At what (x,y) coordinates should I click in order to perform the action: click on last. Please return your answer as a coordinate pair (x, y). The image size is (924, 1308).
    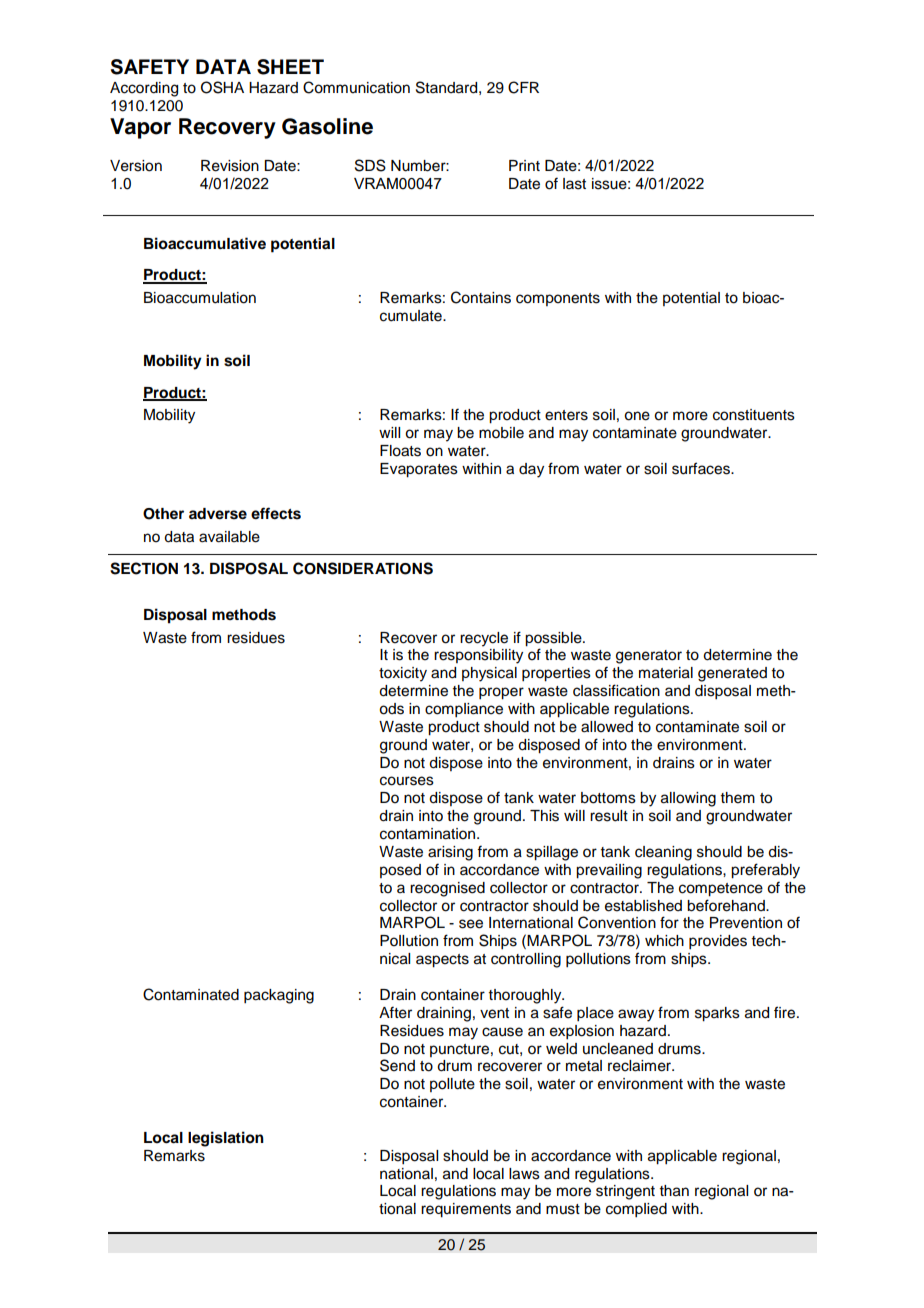
    Looking at the image, I should click on (574, 184).
